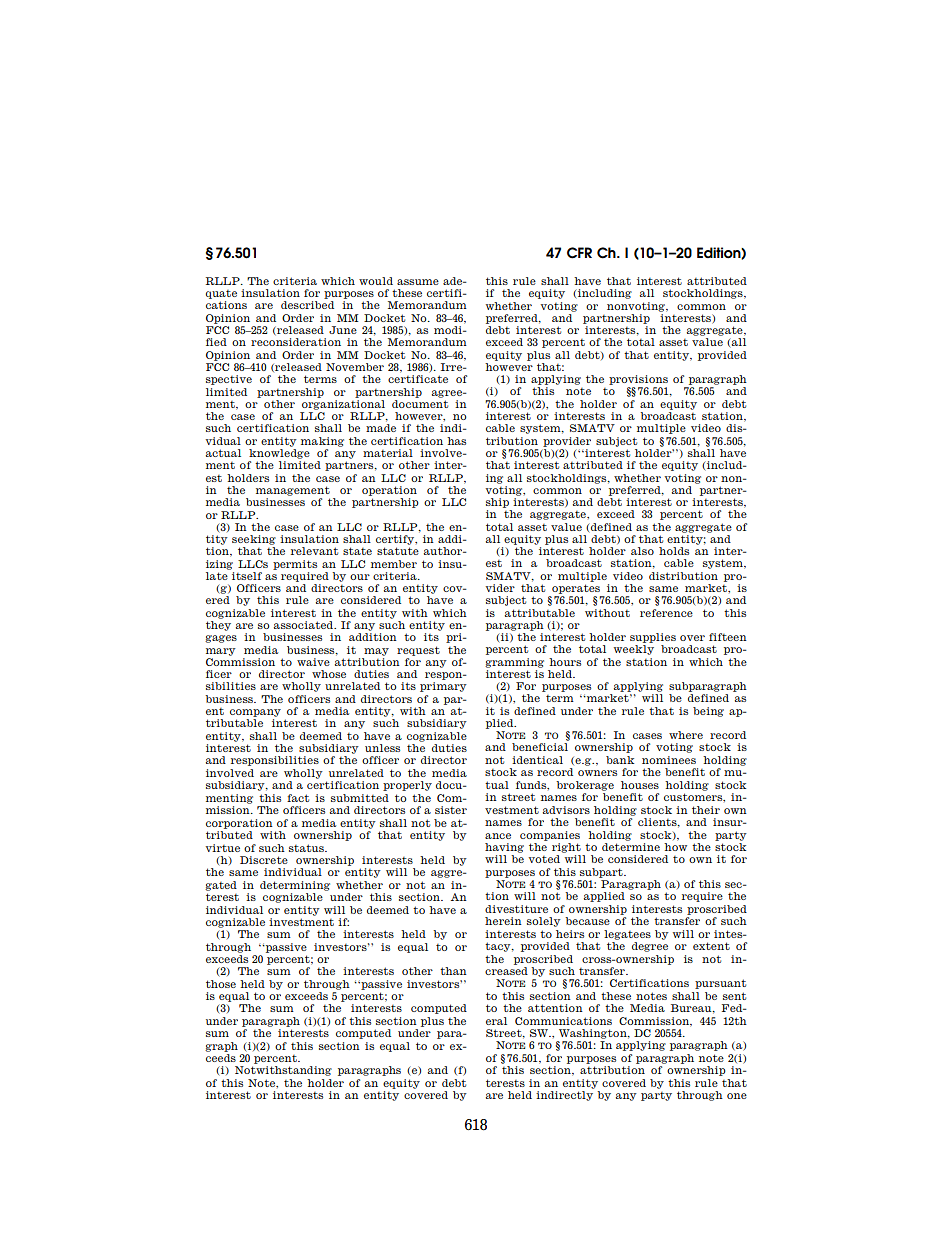 The width and height of the image is (952, 1233). Describe the element at coordinates (453, 971) in the image. I see `than` at that location.
